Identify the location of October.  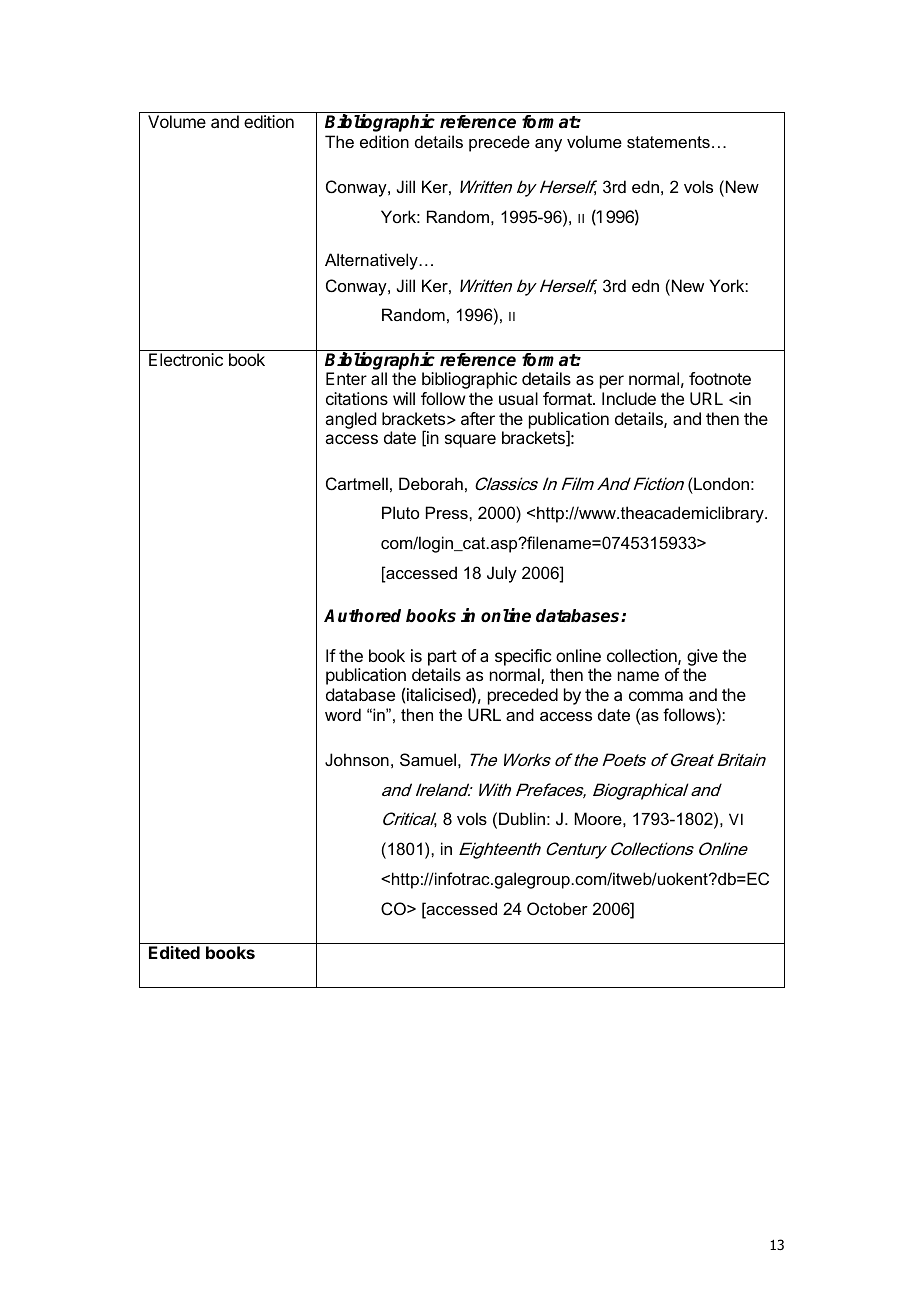
(557, 908).
